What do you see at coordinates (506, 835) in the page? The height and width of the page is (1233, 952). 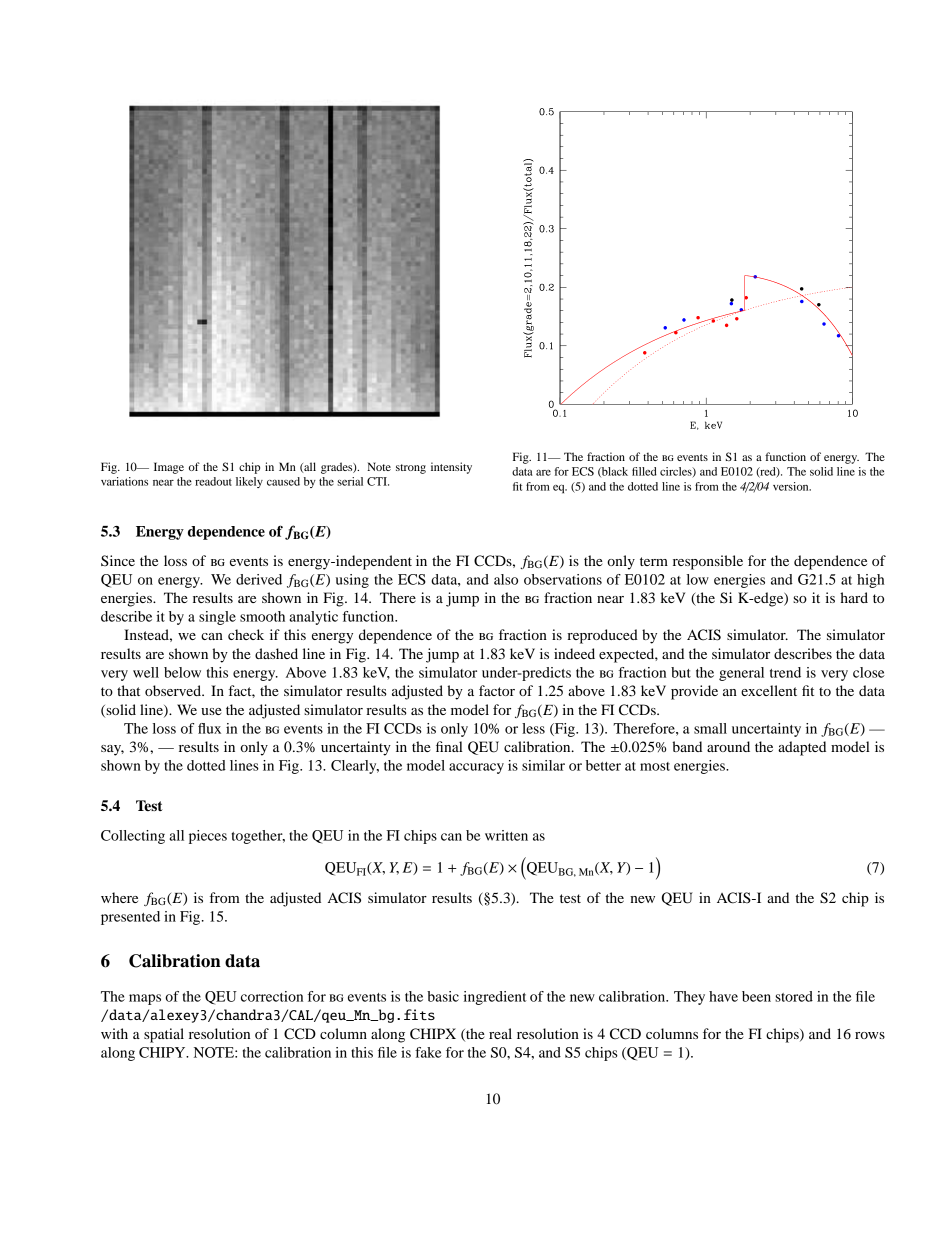 I see `written` at bounding box center [506, 835].
